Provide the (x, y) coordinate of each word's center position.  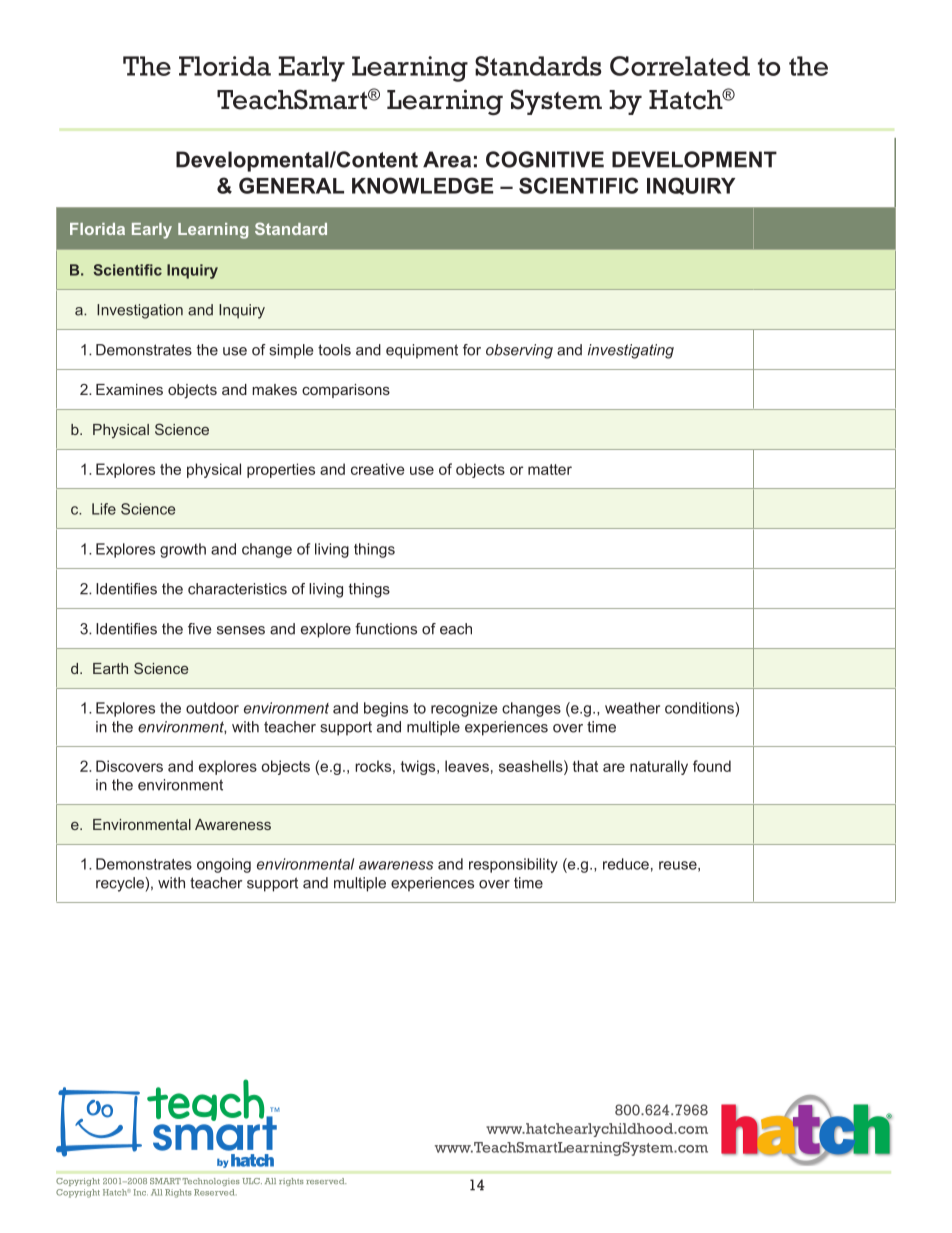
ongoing (224, 865)
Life (104, 509)
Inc (141, 1192)
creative (378, 469)
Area (447, 159)
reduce (626, 864)
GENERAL (291, 185)
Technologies (210, 1182)
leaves (467, 766)
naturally (659, 767)
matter (550, 469)
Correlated (680, 66)
